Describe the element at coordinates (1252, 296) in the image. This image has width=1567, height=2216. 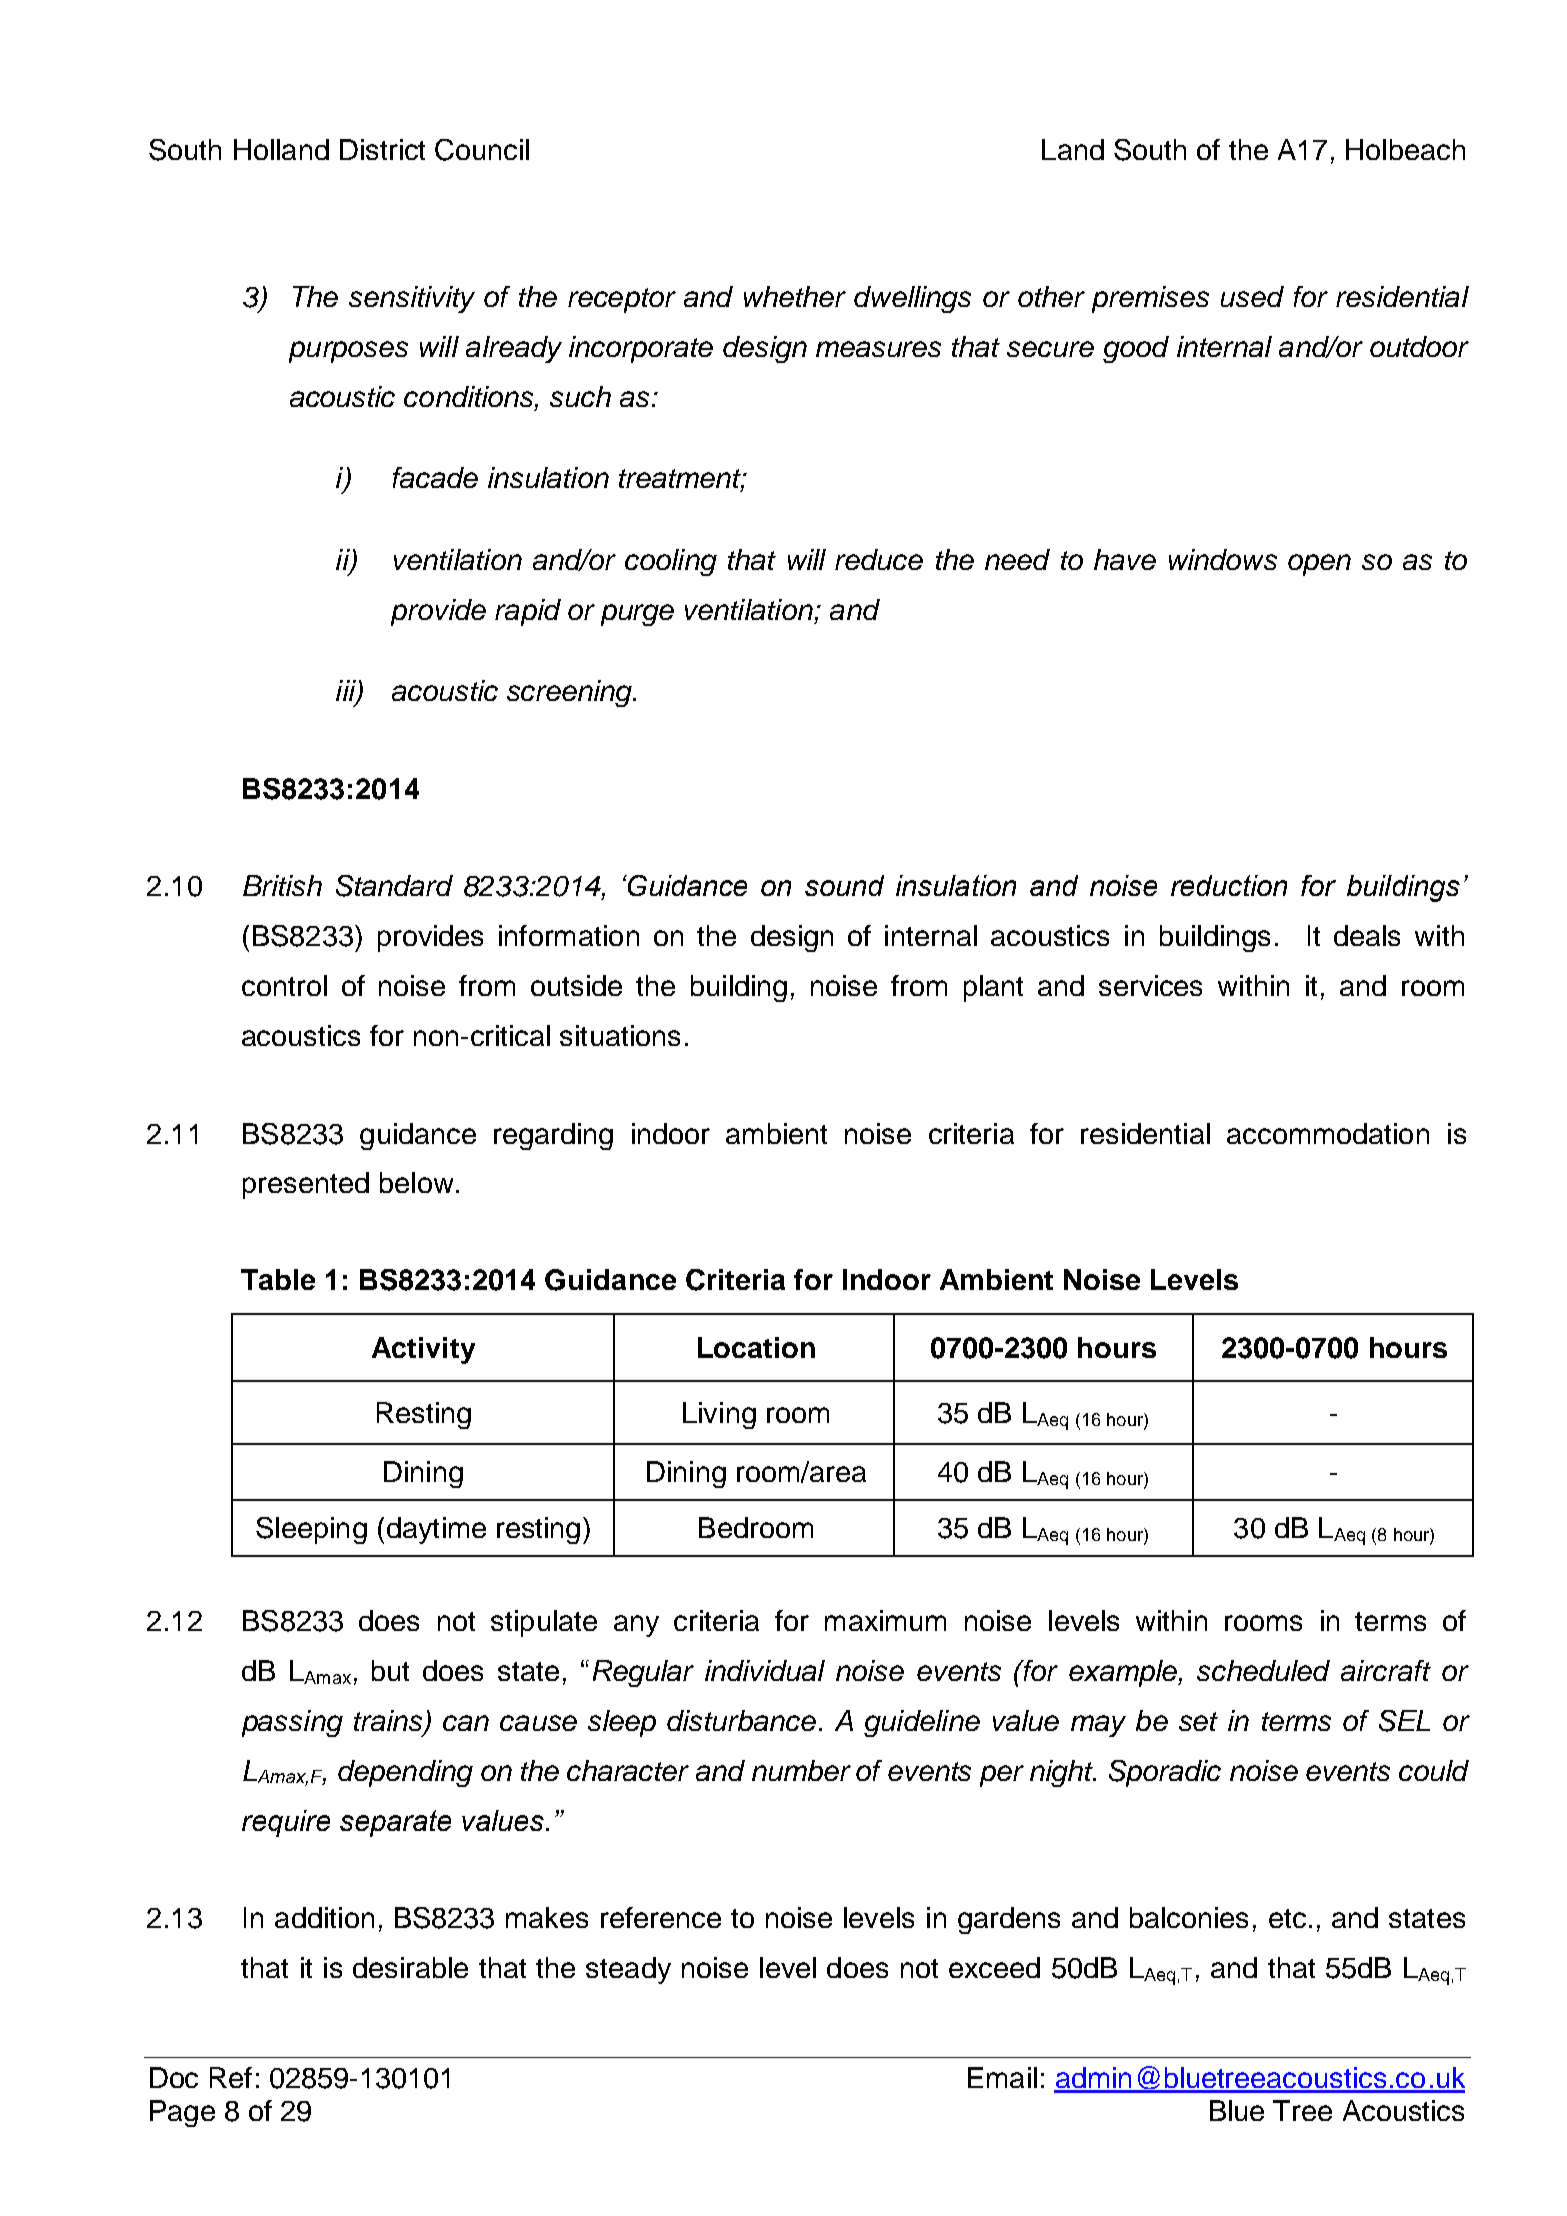
I see `used` at that location.
